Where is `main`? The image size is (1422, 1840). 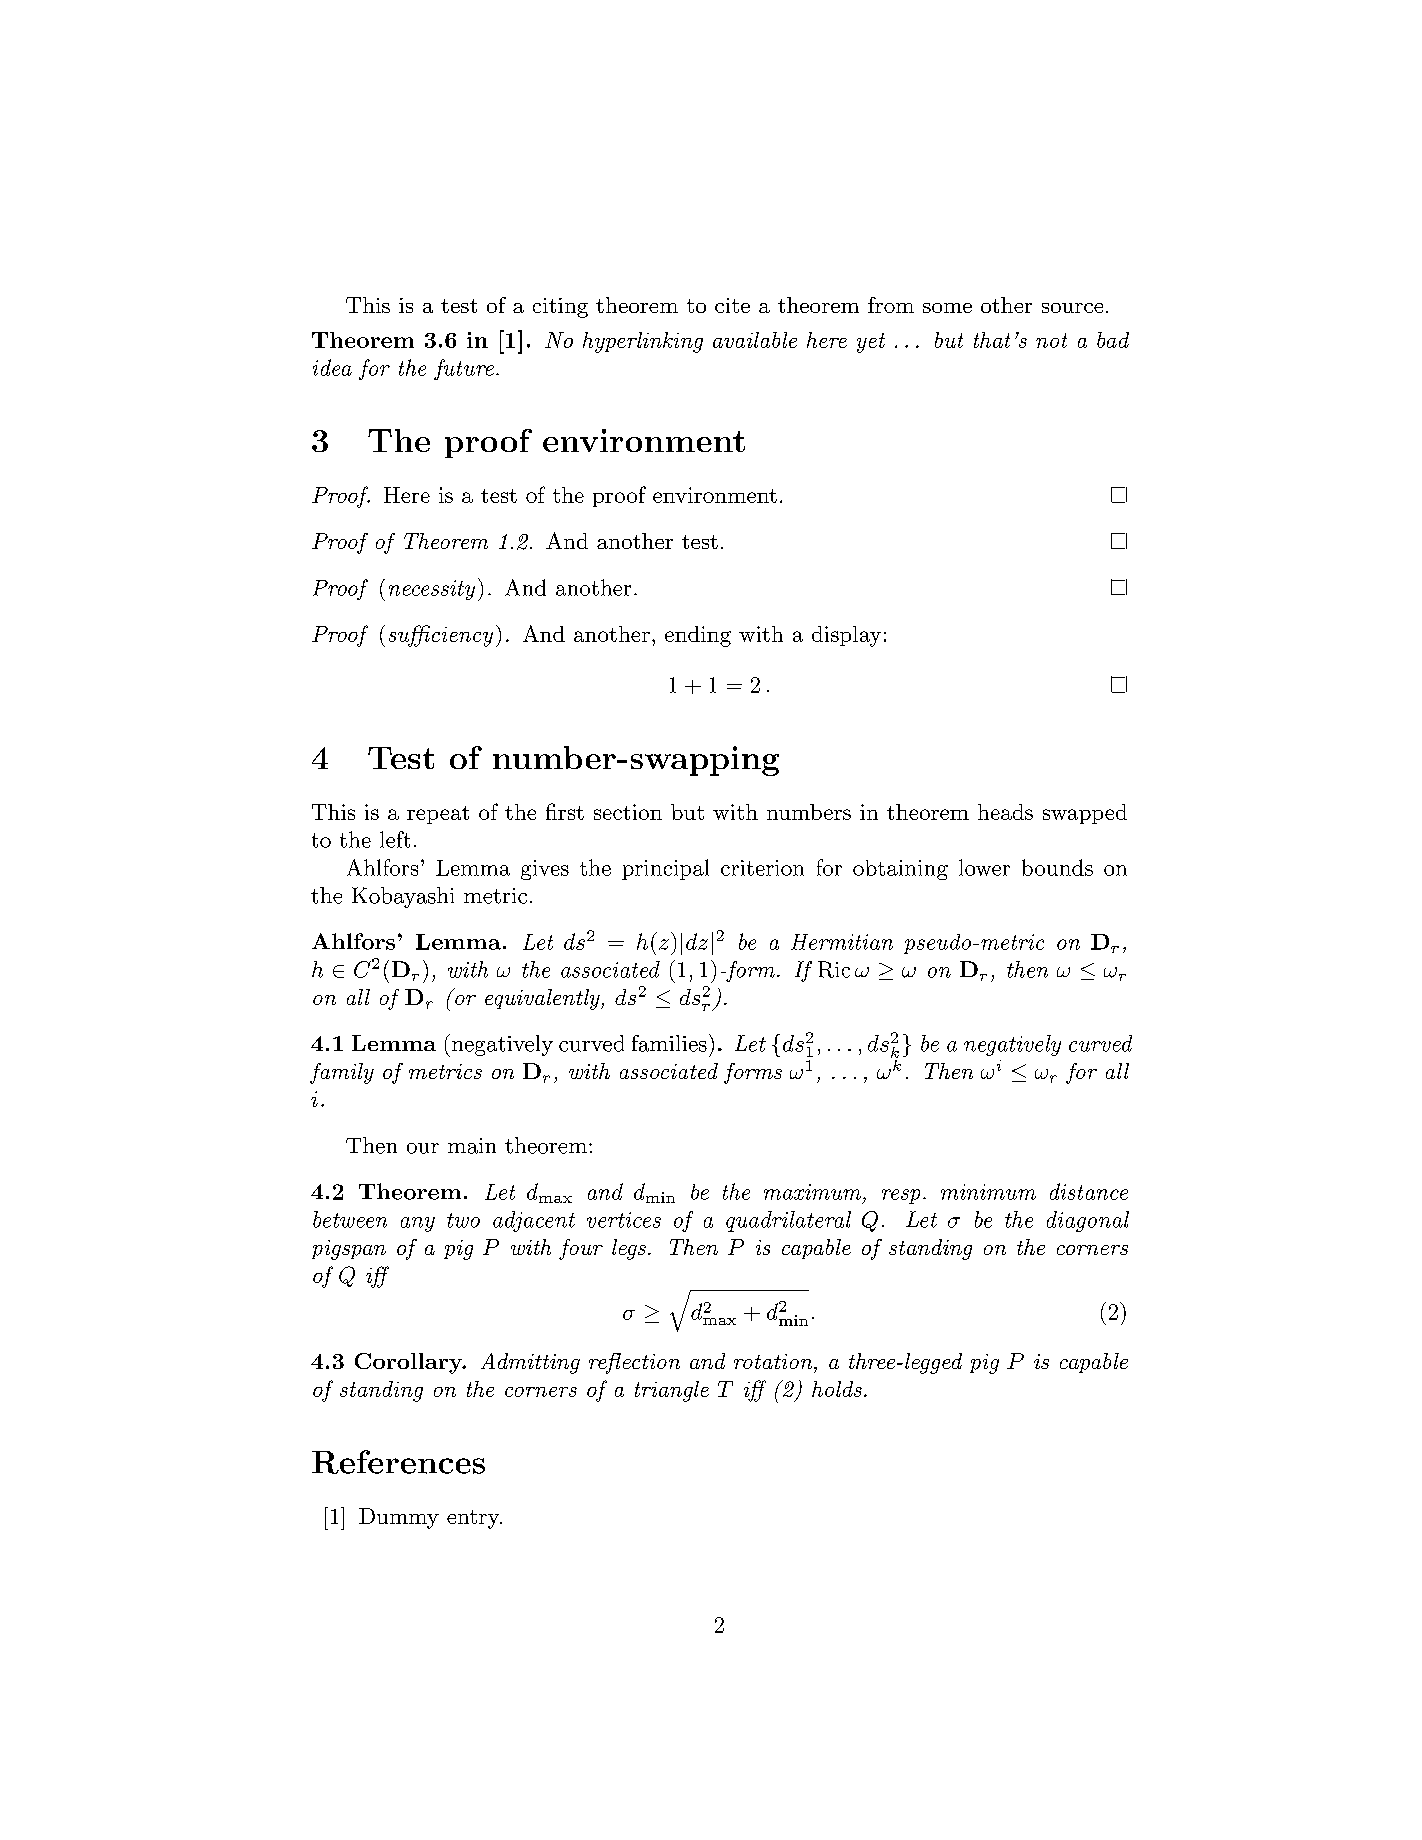
main is located at coordinates (472, 1146).
